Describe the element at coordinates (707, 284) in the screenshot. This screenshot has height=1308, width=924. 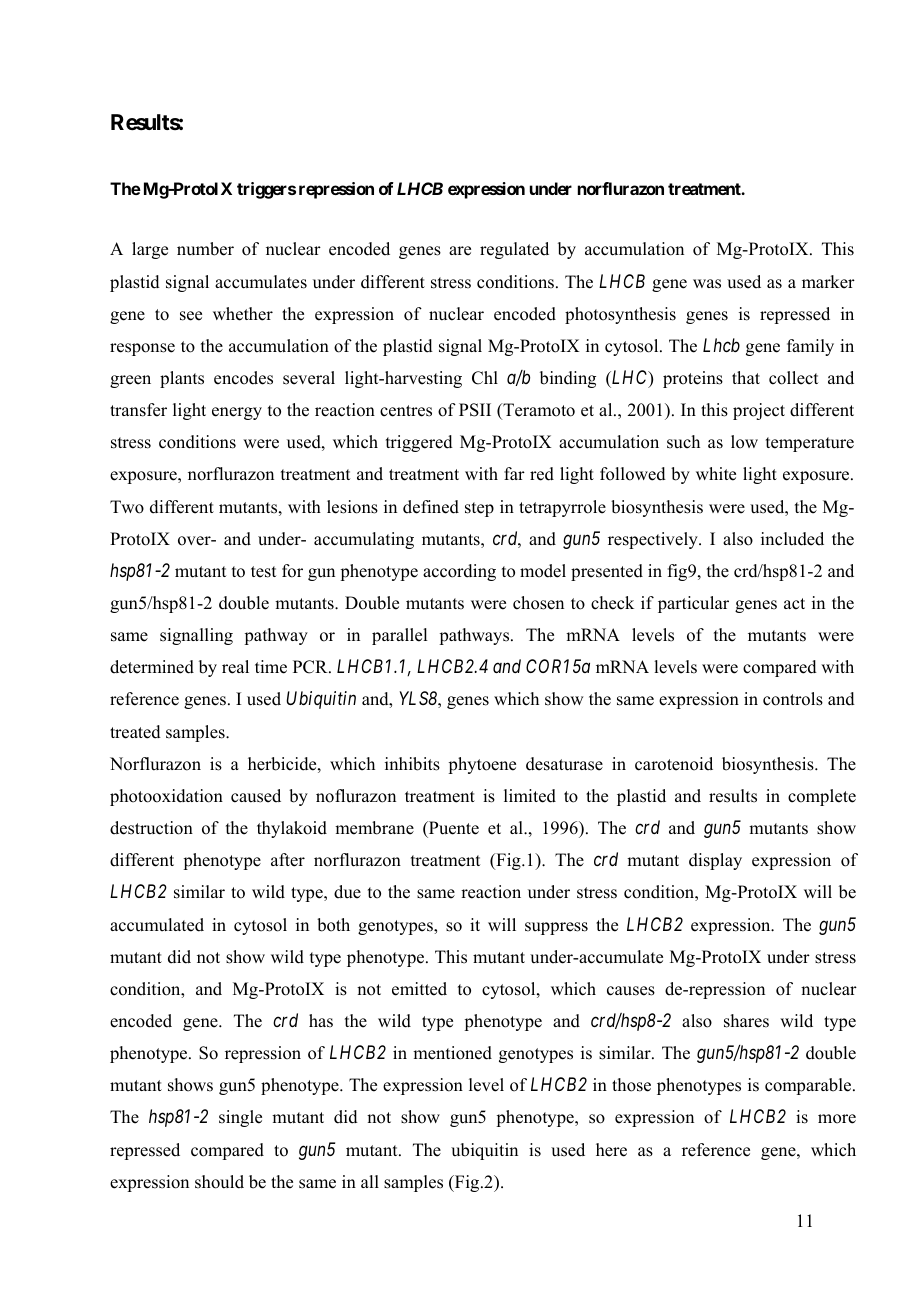
I see `was` at that location.
